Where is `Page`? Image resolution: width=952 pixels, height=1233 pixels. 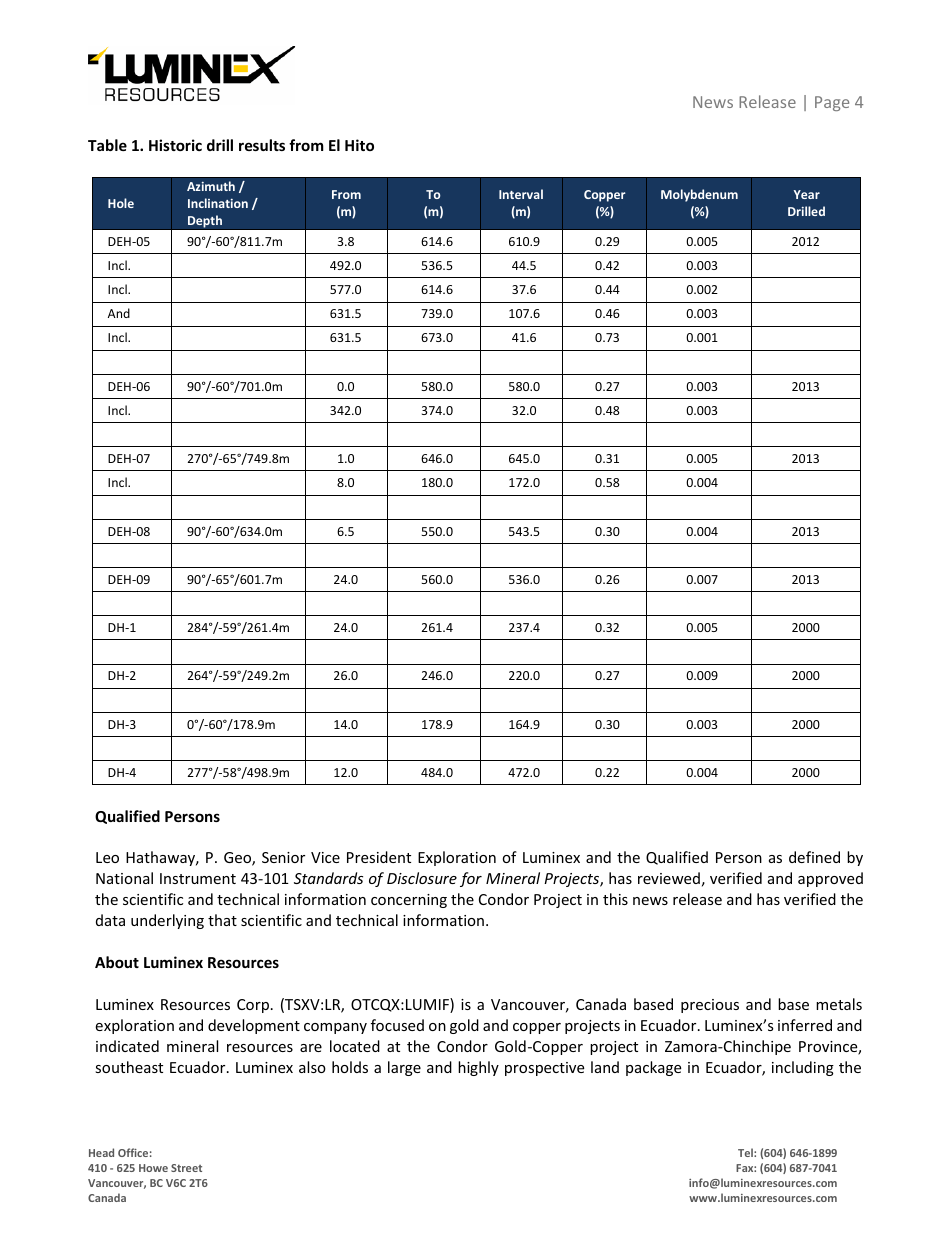
Page is located at coordinates (832, 103).
